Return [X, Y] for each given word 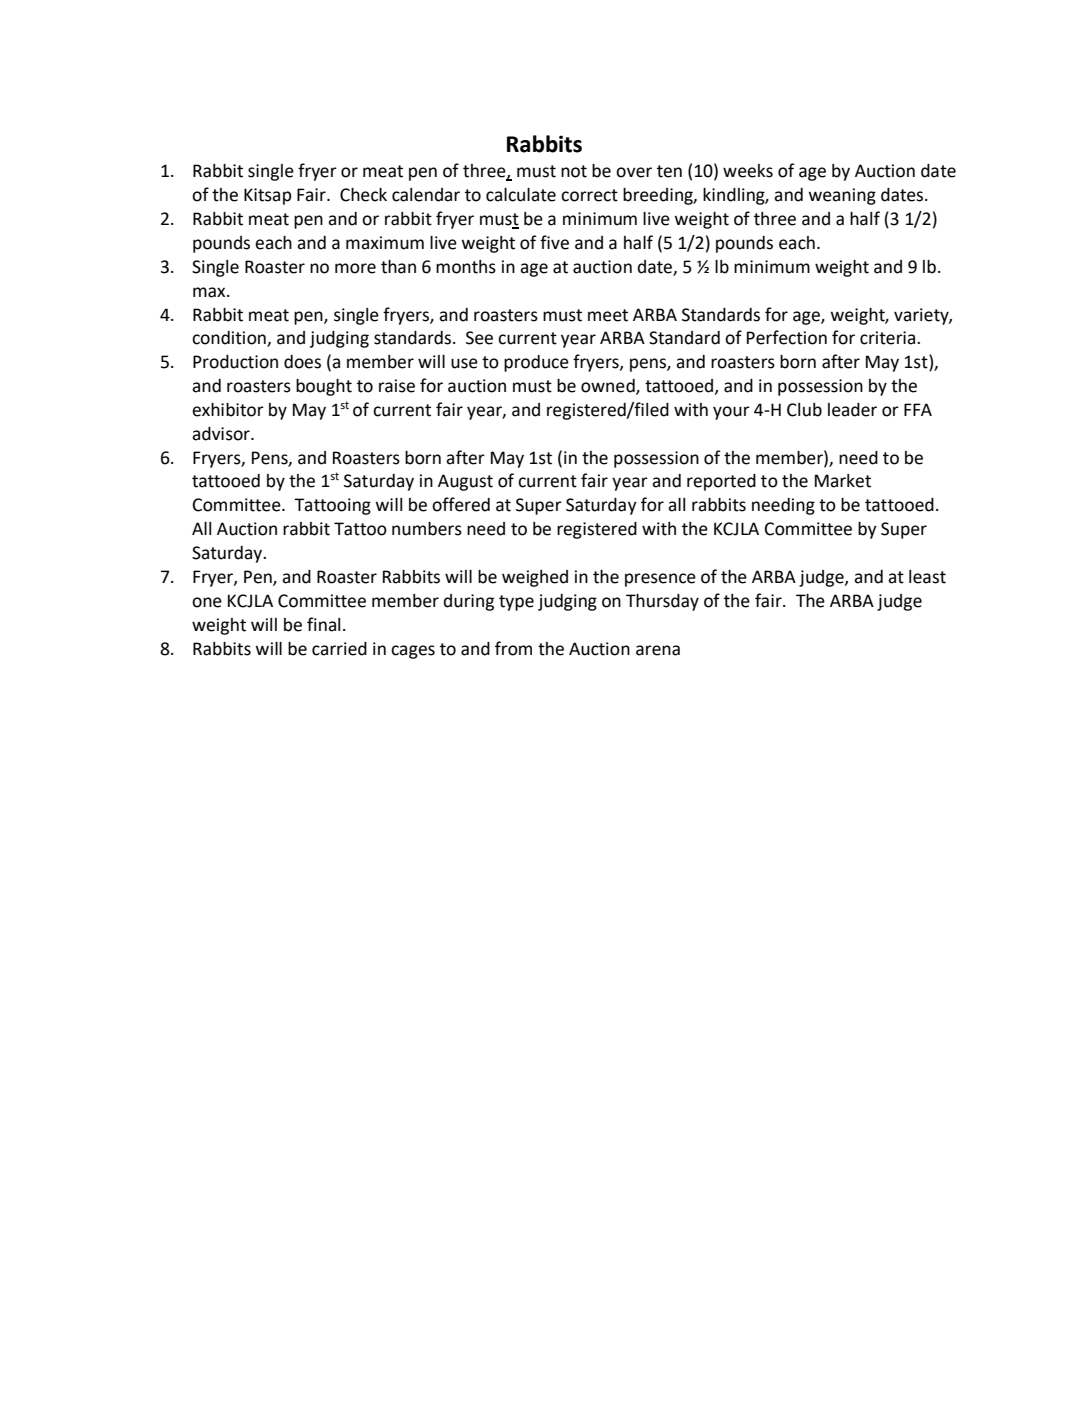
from [513, 648]
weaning [842, 196]
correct [589, 195]
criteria [889, 338]
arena [658, 650]
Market [843, 481]
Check [363, 195]
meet [608, 315]
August [465, 482]
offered [461, 504]
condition [230, 339]
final [323, 624]
